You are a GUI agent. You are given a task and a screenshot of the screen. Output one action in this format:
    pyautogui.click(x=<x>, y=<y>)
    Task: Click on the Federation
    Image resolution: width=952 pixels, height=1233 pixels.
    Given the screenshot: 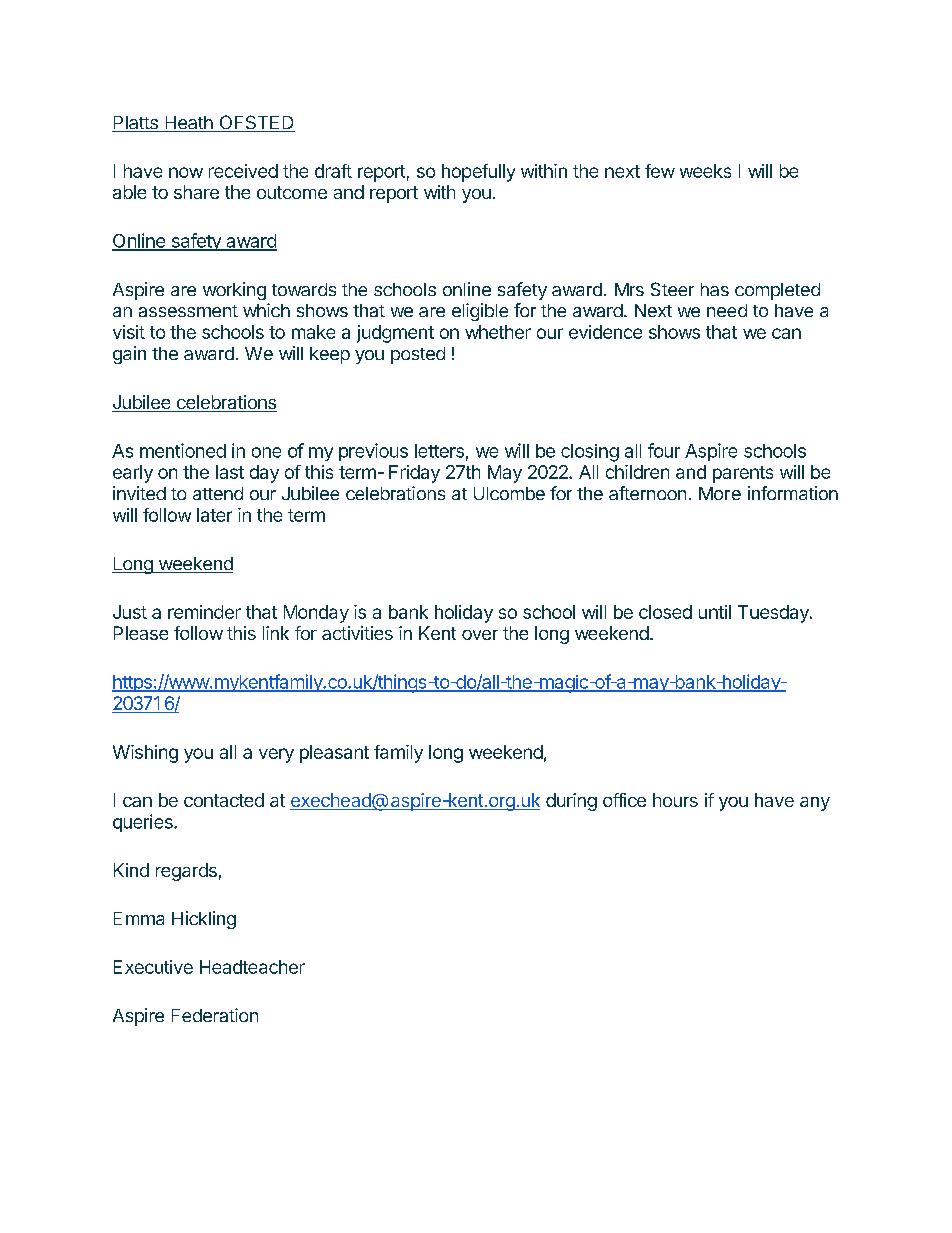 What is the action you would take?
    pyautogui.click(x=215, y=1015)
